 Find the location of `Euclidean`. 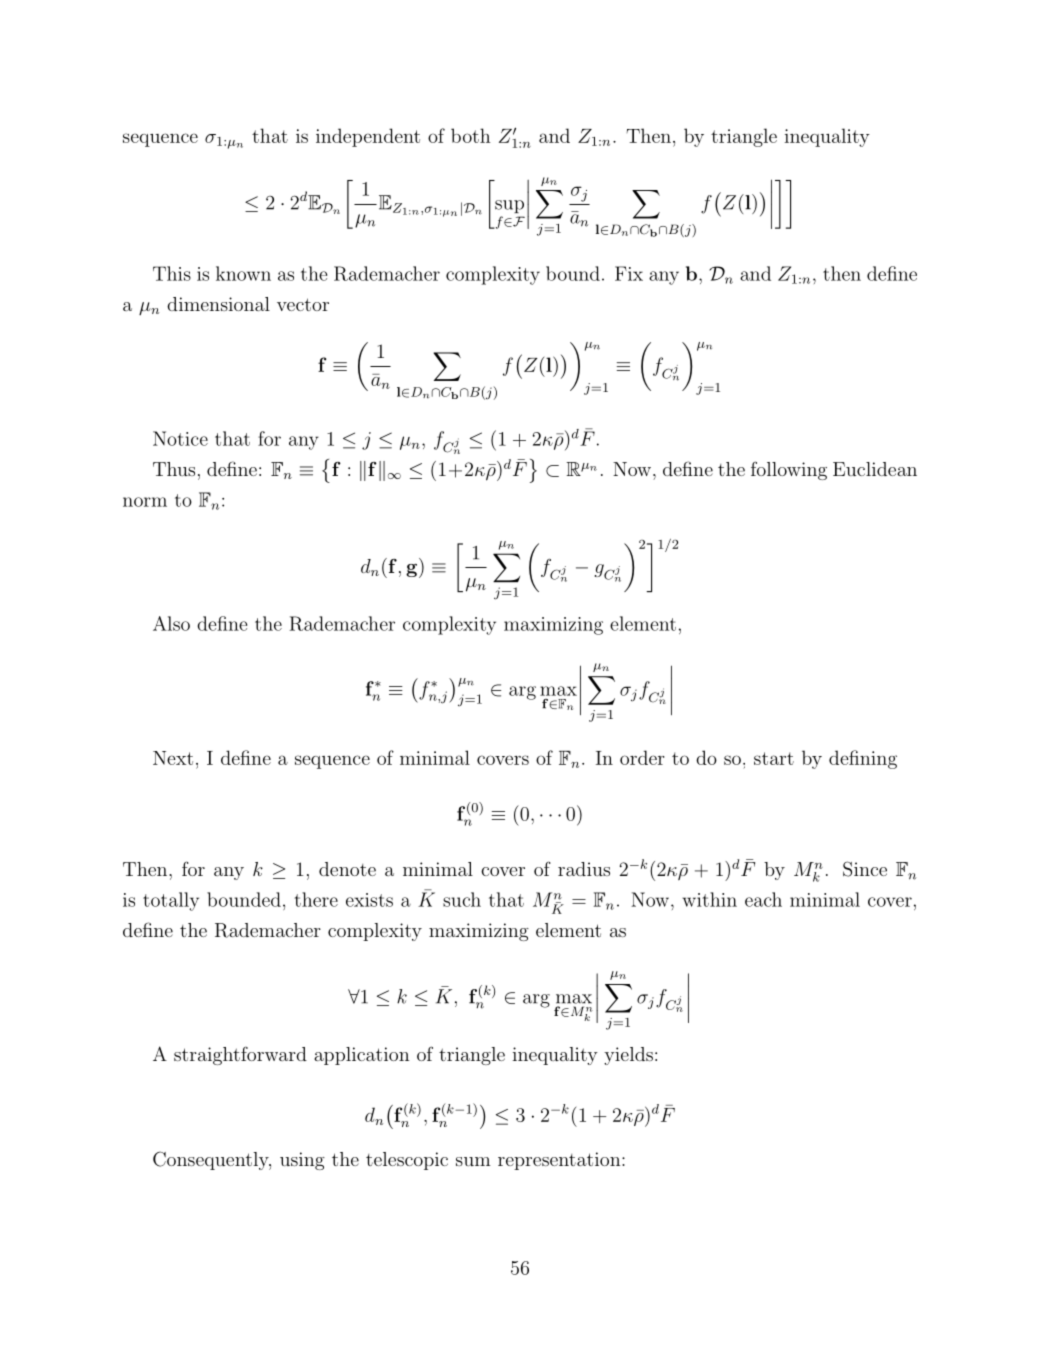

Euclidean is located at coordinates (875, 469).
